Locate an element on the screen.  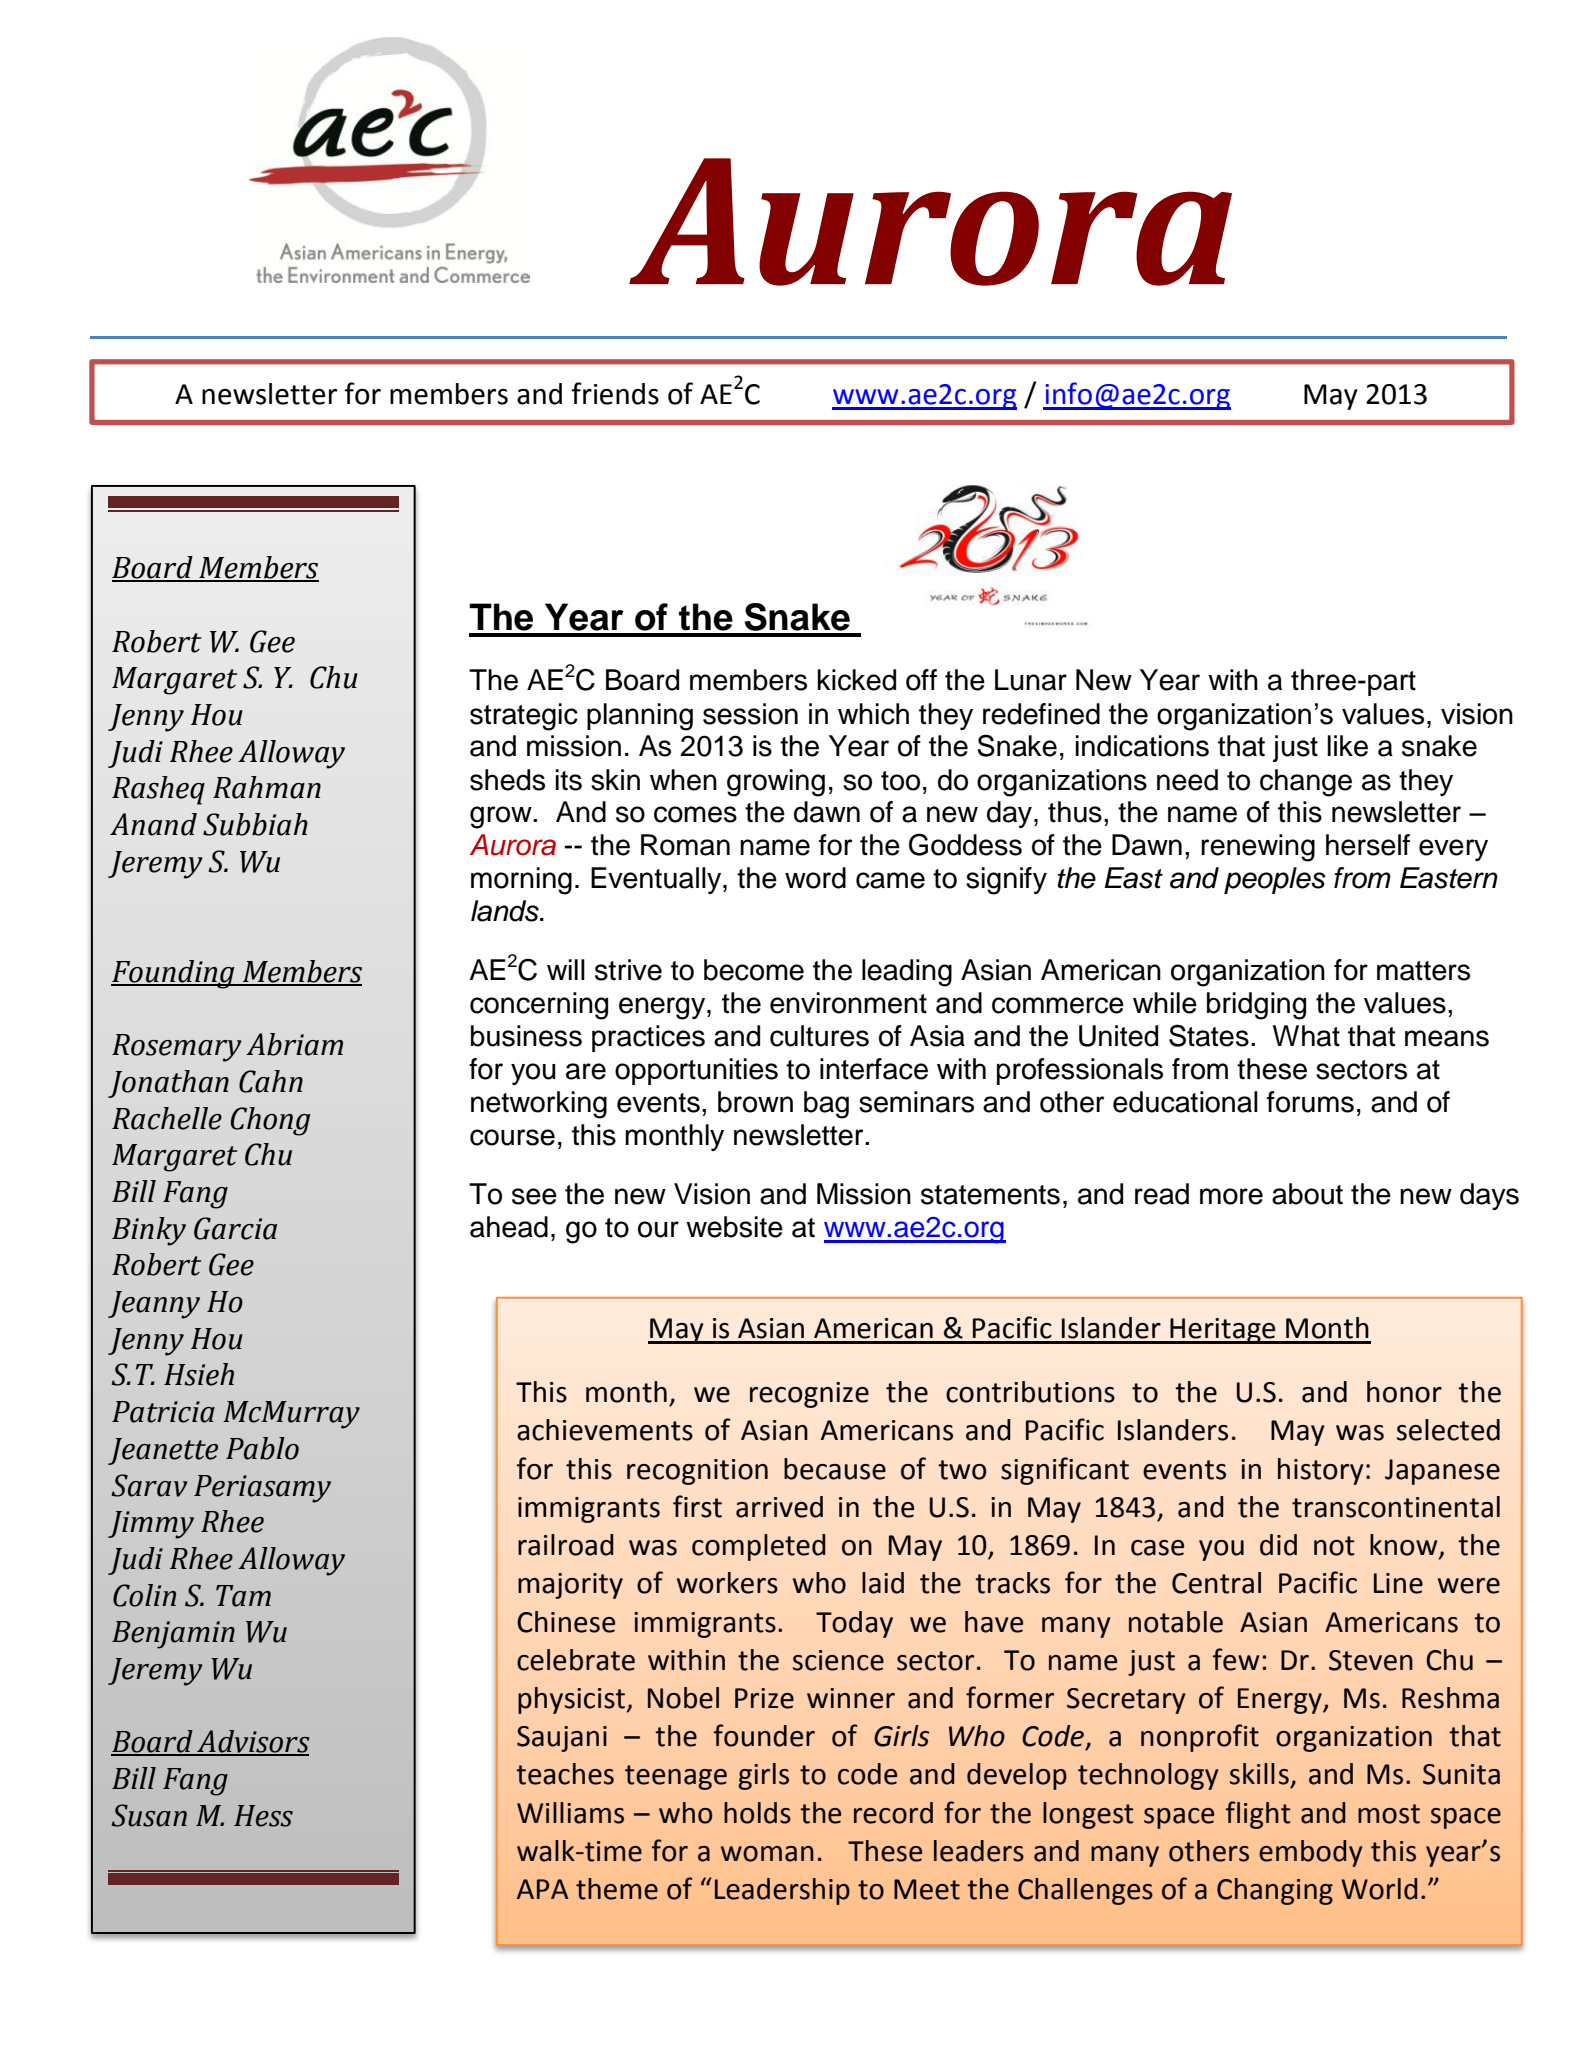
Hess is located at coordinates (263, 1816).
